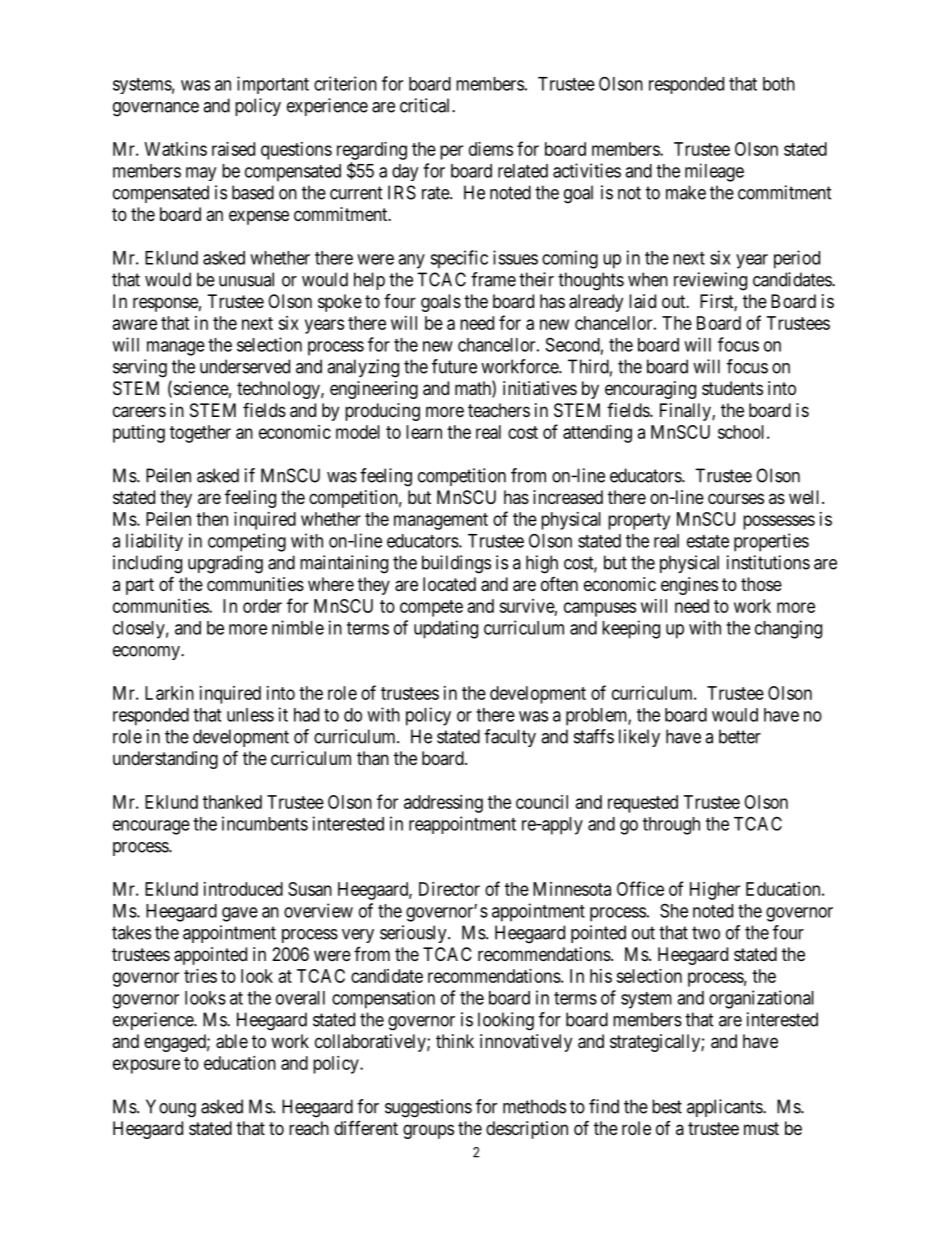  Describe the element at coordinates (428, 1108) in the document. I see `suggestions` at that location.
